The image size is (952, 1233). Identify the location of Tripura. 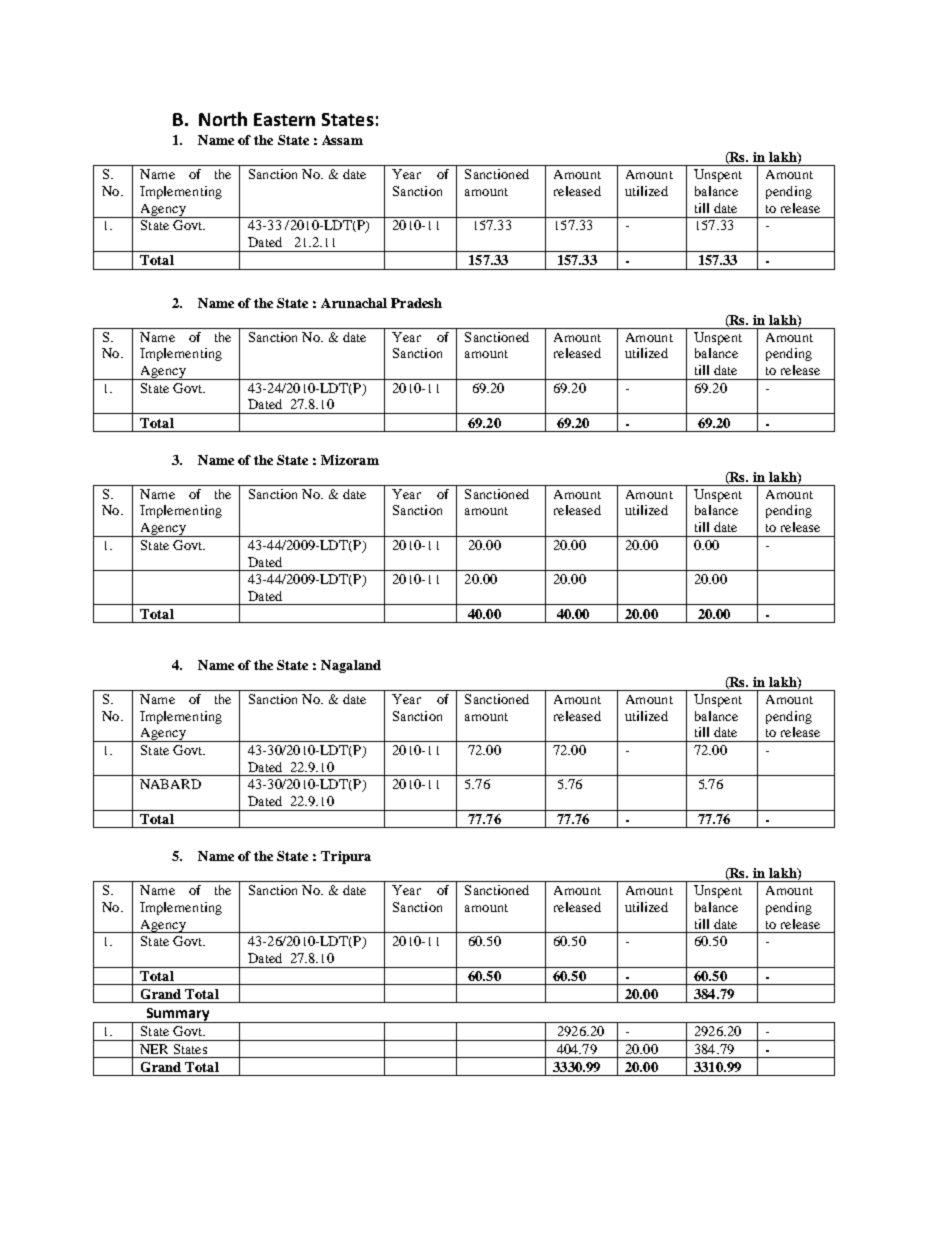
(346, 857).
